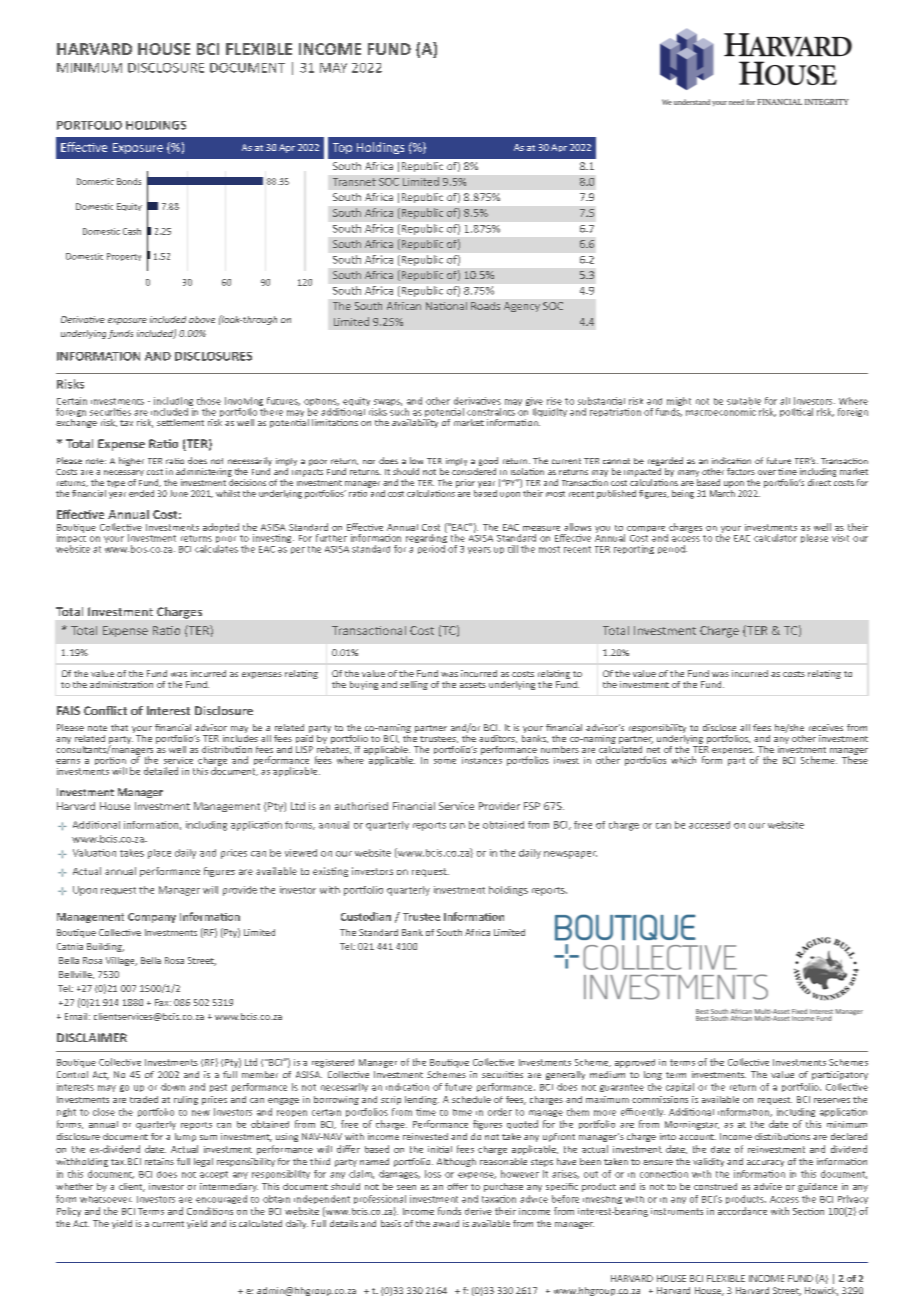  What do you see at coordinates (826, 727) in the page?
I see `receives` at bounding box center [826, 727].
